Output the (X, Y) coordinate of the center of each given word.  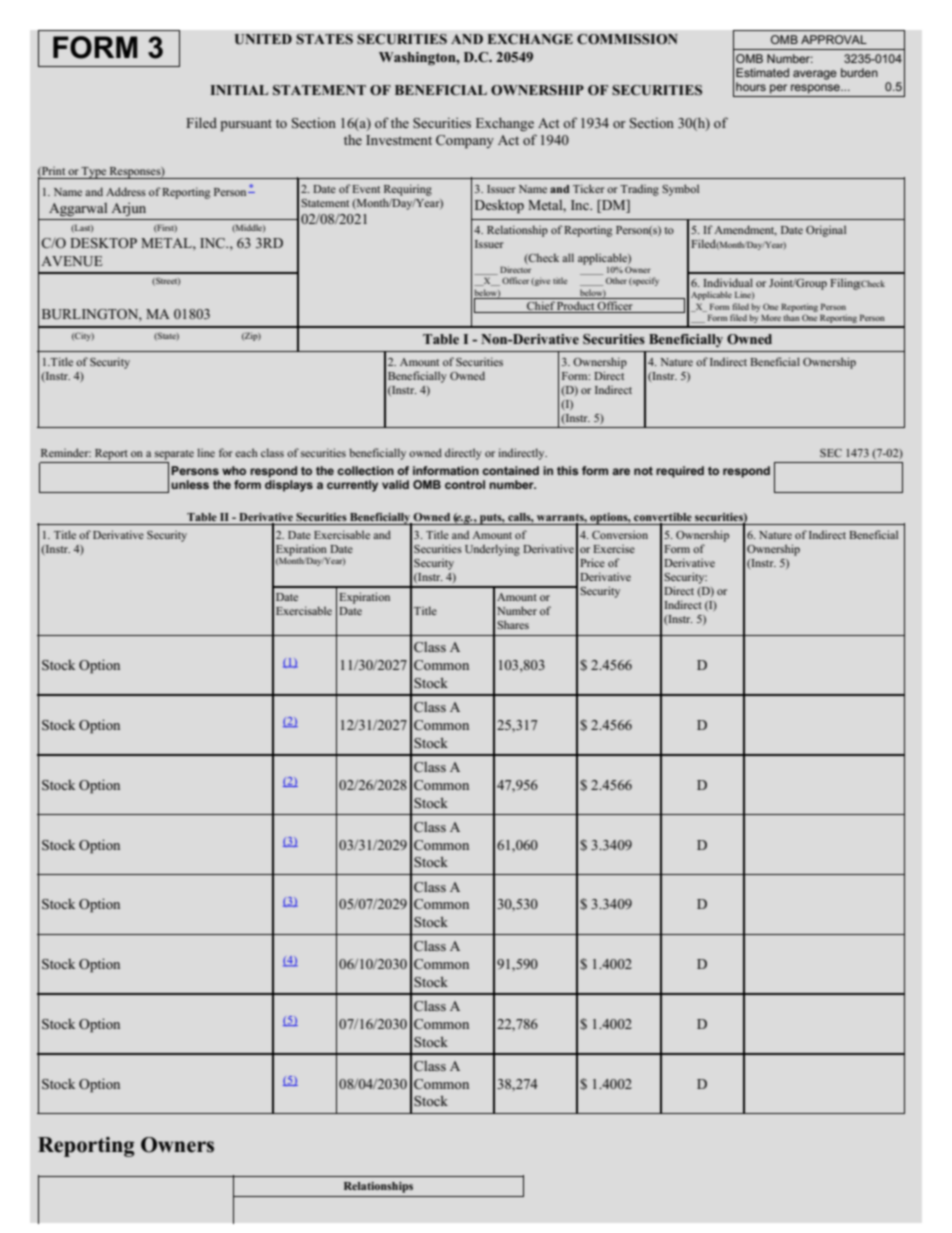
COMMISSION (627, 39)
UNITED (263, 39)
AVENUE (71, 261)
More (771, 318)
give (541, 281)
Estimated (762, 72)
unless (190, 484)
